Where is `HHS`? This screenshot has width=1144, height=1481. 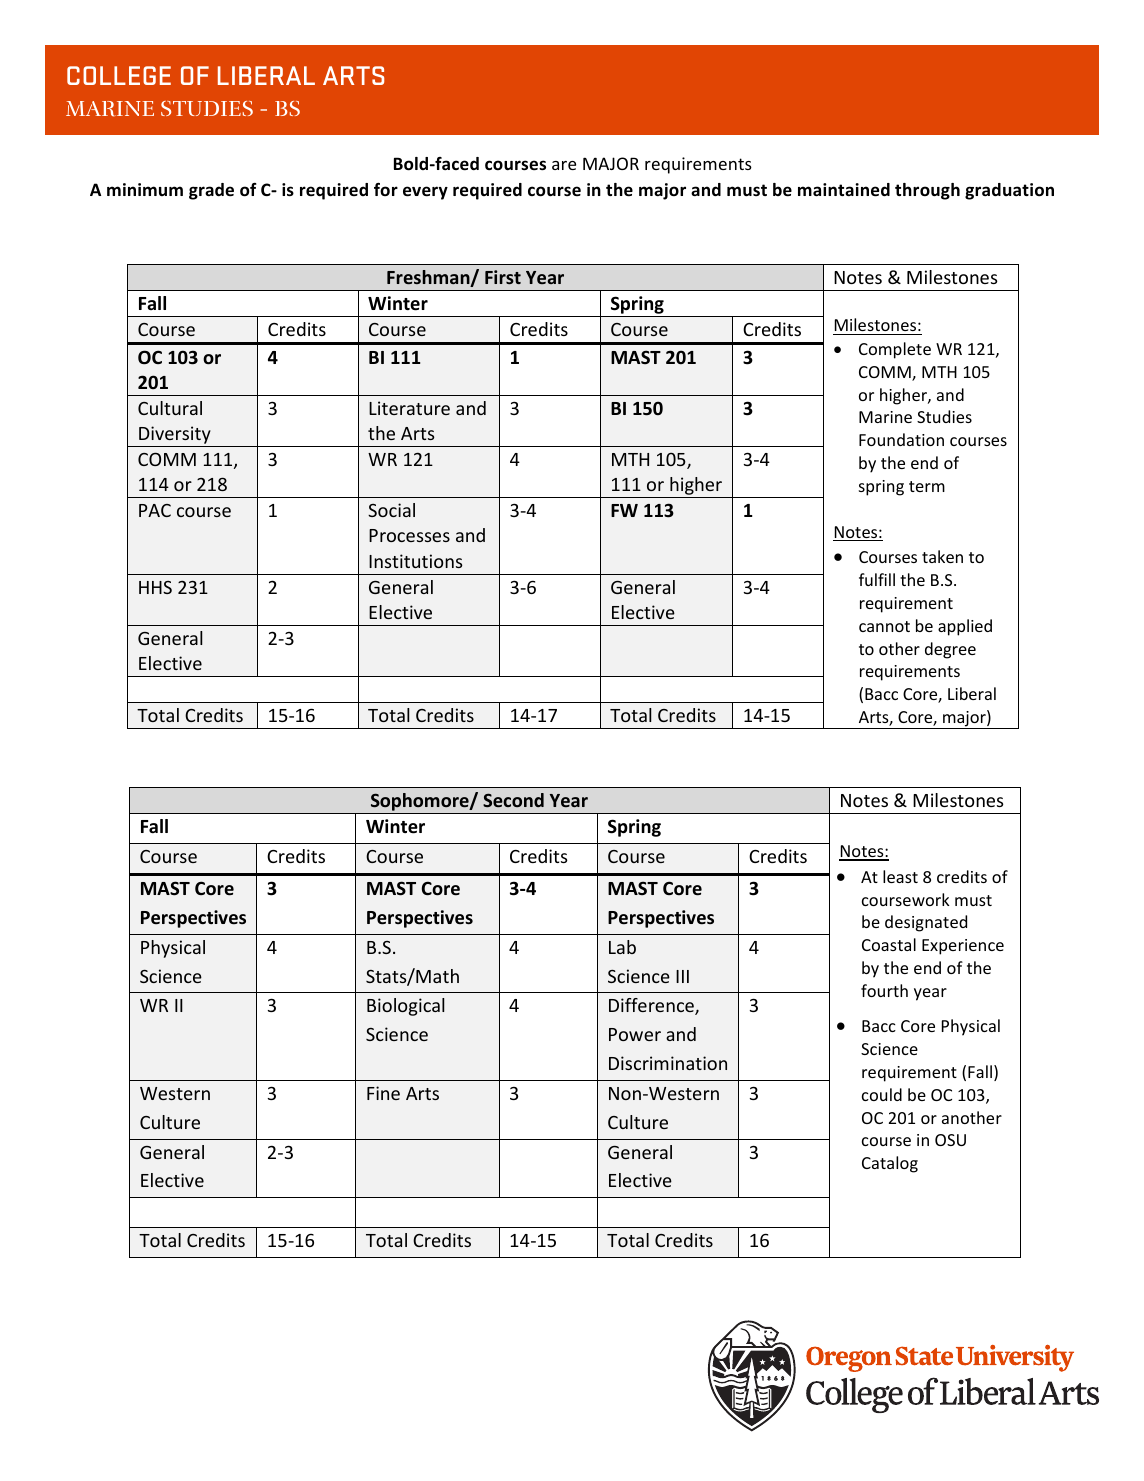 HHS is located at coordinates (155, 587).
